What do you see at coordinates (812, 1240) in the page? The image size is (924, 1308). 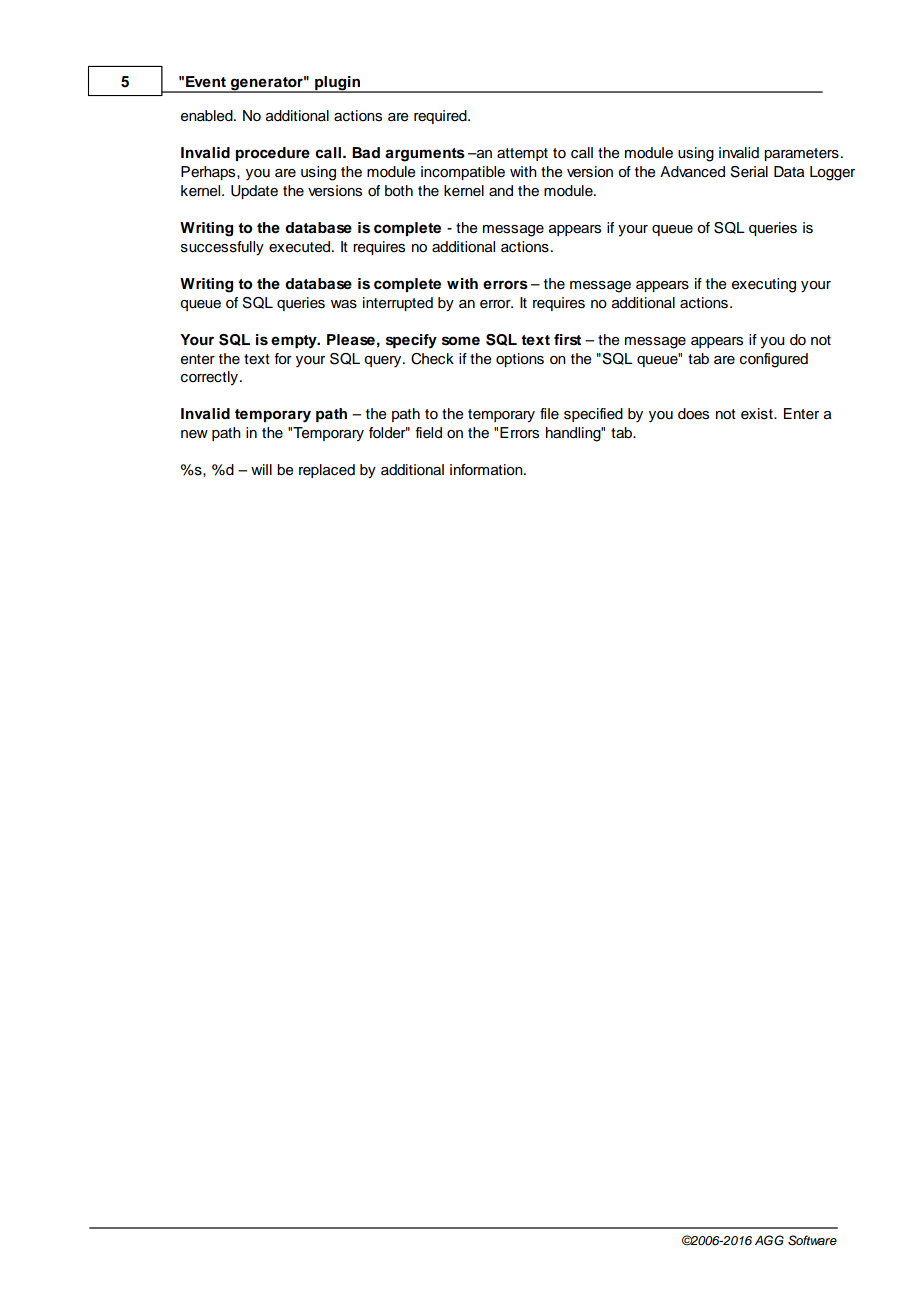 I see `Software` at bounding box center [812, 1240].
